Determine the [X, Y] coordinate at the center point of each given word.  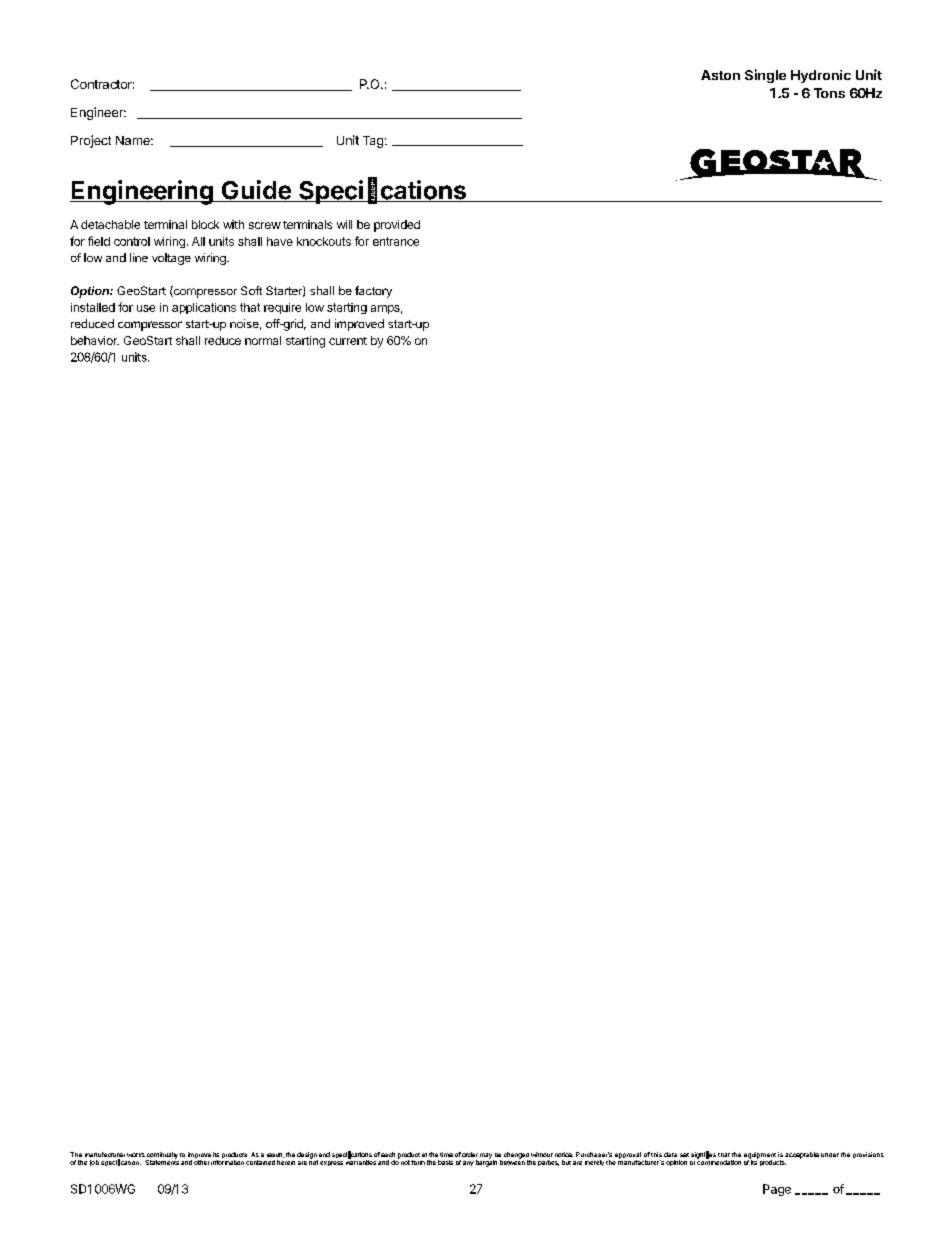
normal [263, 340]
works [136, 1155]
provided [397, 226]
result [275, 1155]
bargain [486, 1162]
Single [765, 76]
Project [91, 141]
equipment [760, 1156]
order [470, 1154]
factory [373, 292]
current [348, 341]
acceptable [802, 1155]
